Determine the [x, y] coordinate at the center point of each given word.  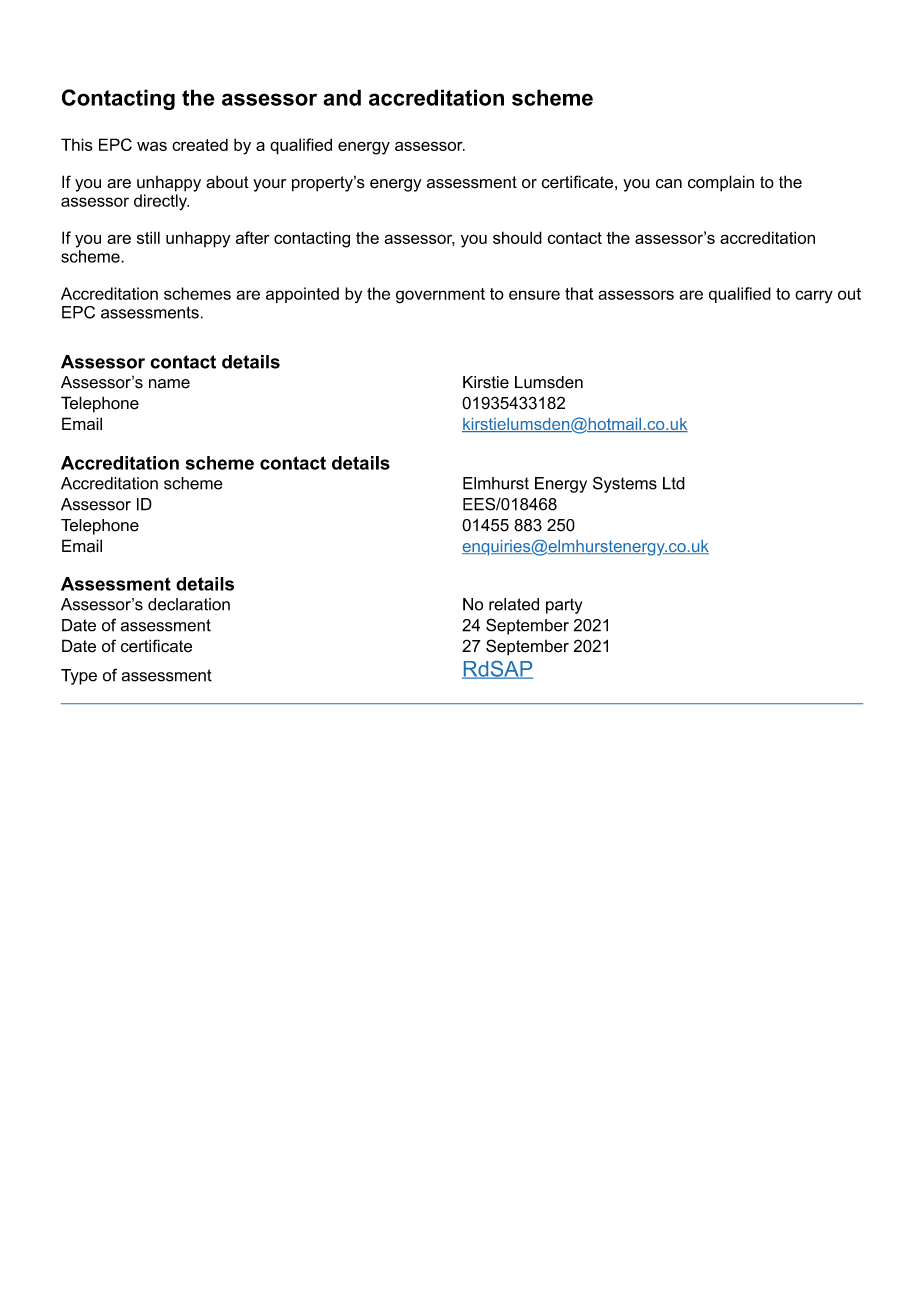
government [440, 296]
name [169, 384]
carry [814, 296]
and [342, 97]
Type [79, 677]
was [152, 146]
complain [721, 183]
